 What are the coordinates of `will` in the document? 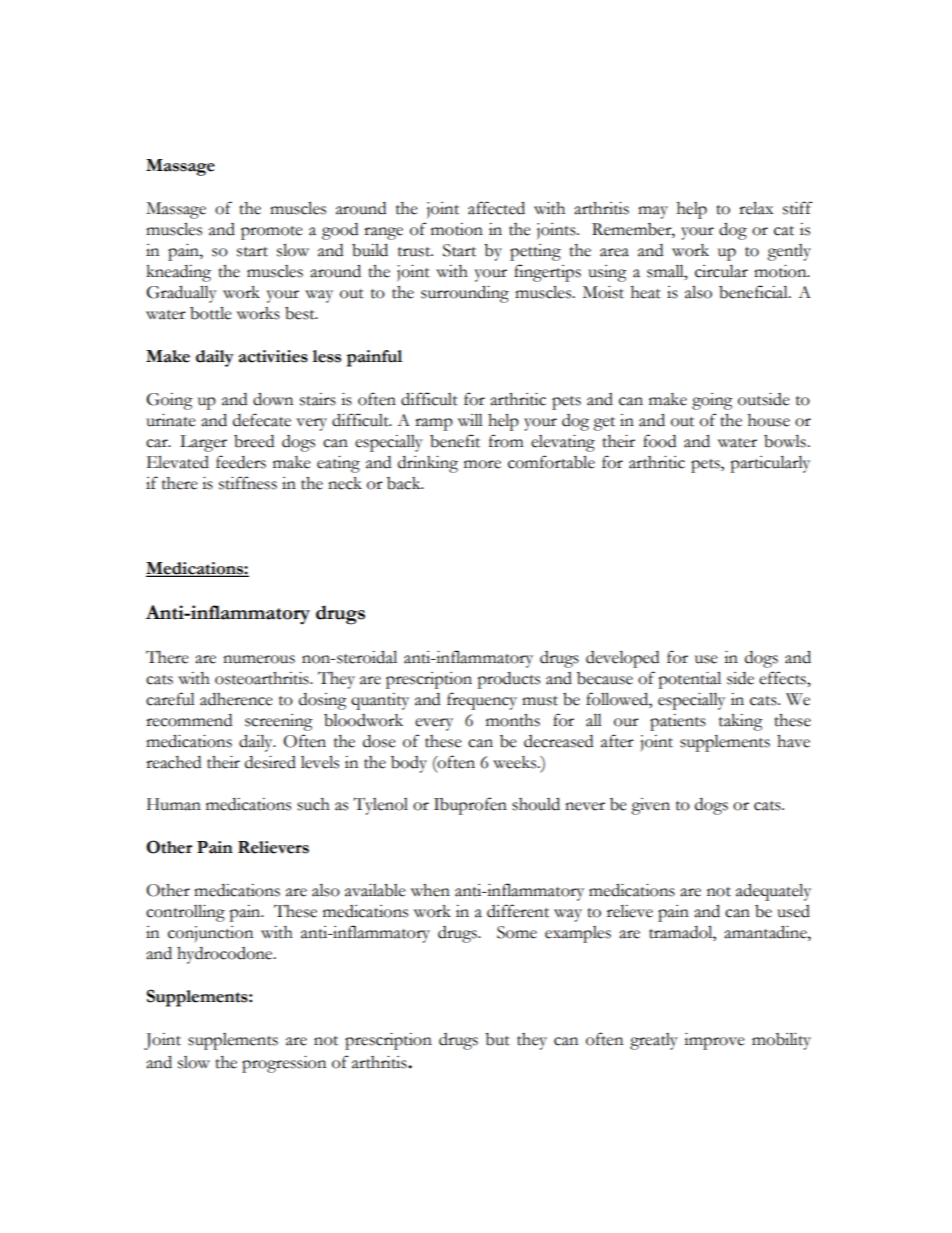 It's located at (470, 420).
